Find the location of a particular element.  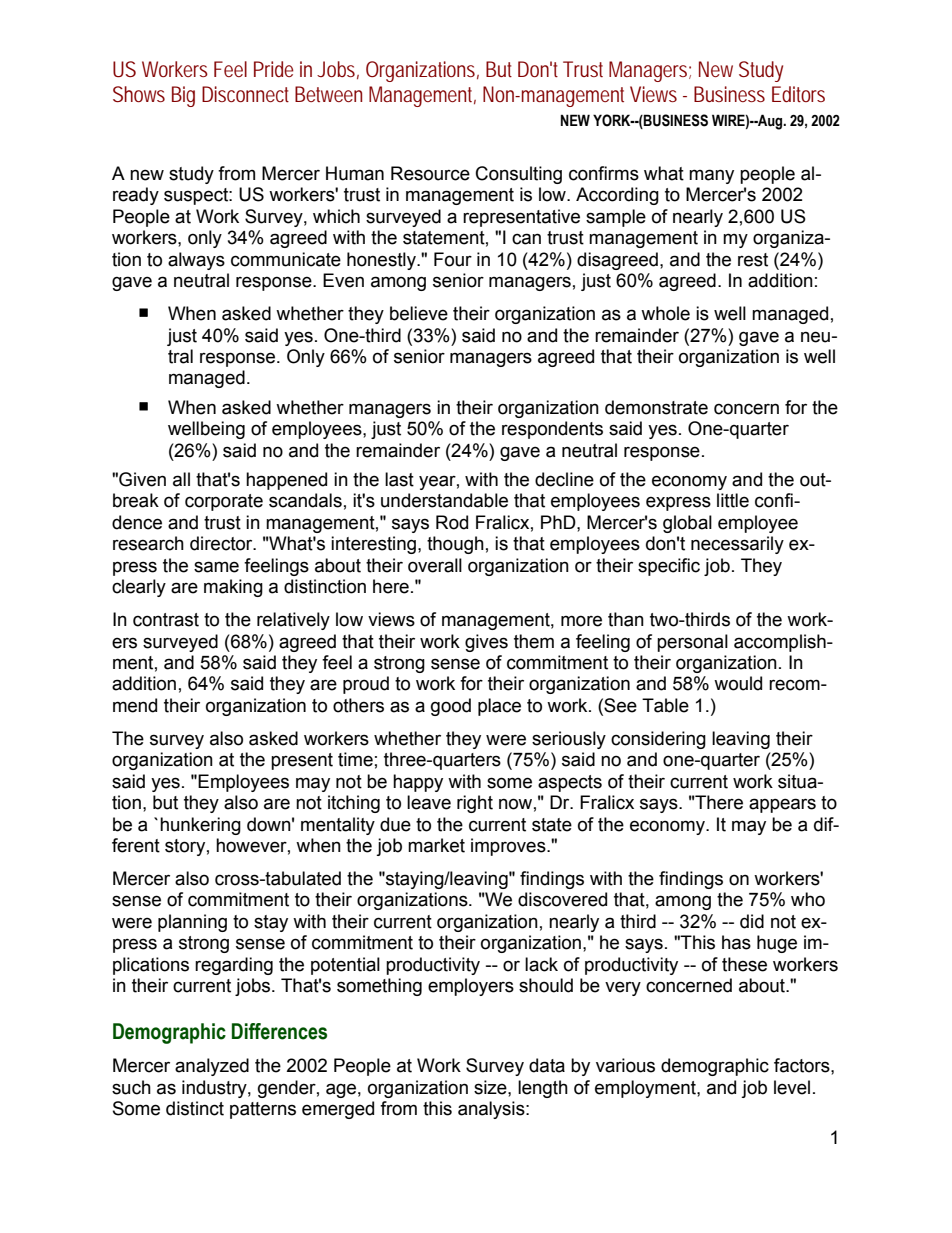

hunkering is located at coordinates (200, 826).
